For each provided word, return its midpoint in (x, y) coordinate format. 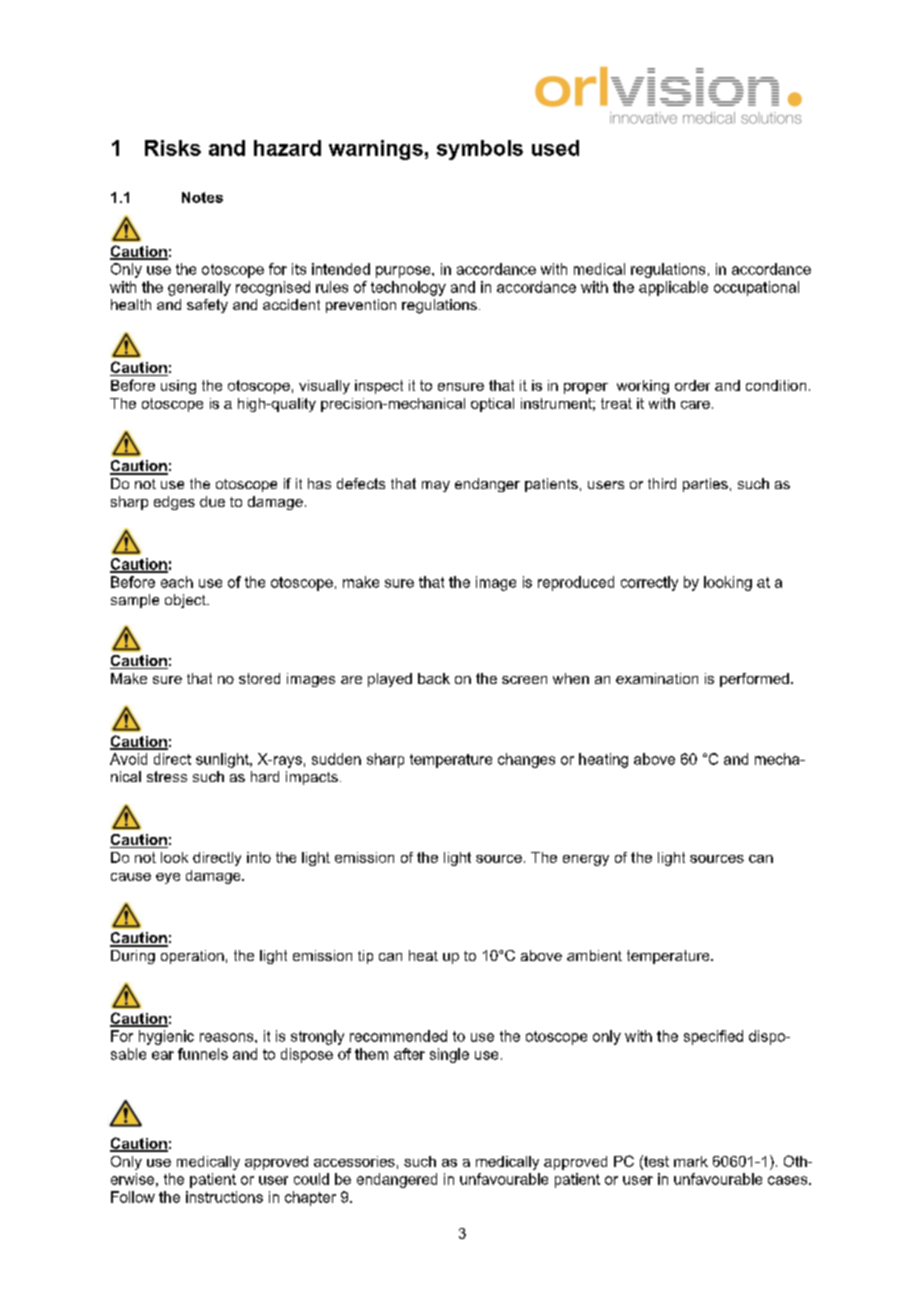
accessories (354, 1161)
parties (705, 485)
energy (586, 860)
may (436, 486)
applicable (673, 288)
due (212, 501)
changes (526, 760)
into (259, 857)
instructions (224, 1197)
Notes (202, 197)
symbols (480, 150)
